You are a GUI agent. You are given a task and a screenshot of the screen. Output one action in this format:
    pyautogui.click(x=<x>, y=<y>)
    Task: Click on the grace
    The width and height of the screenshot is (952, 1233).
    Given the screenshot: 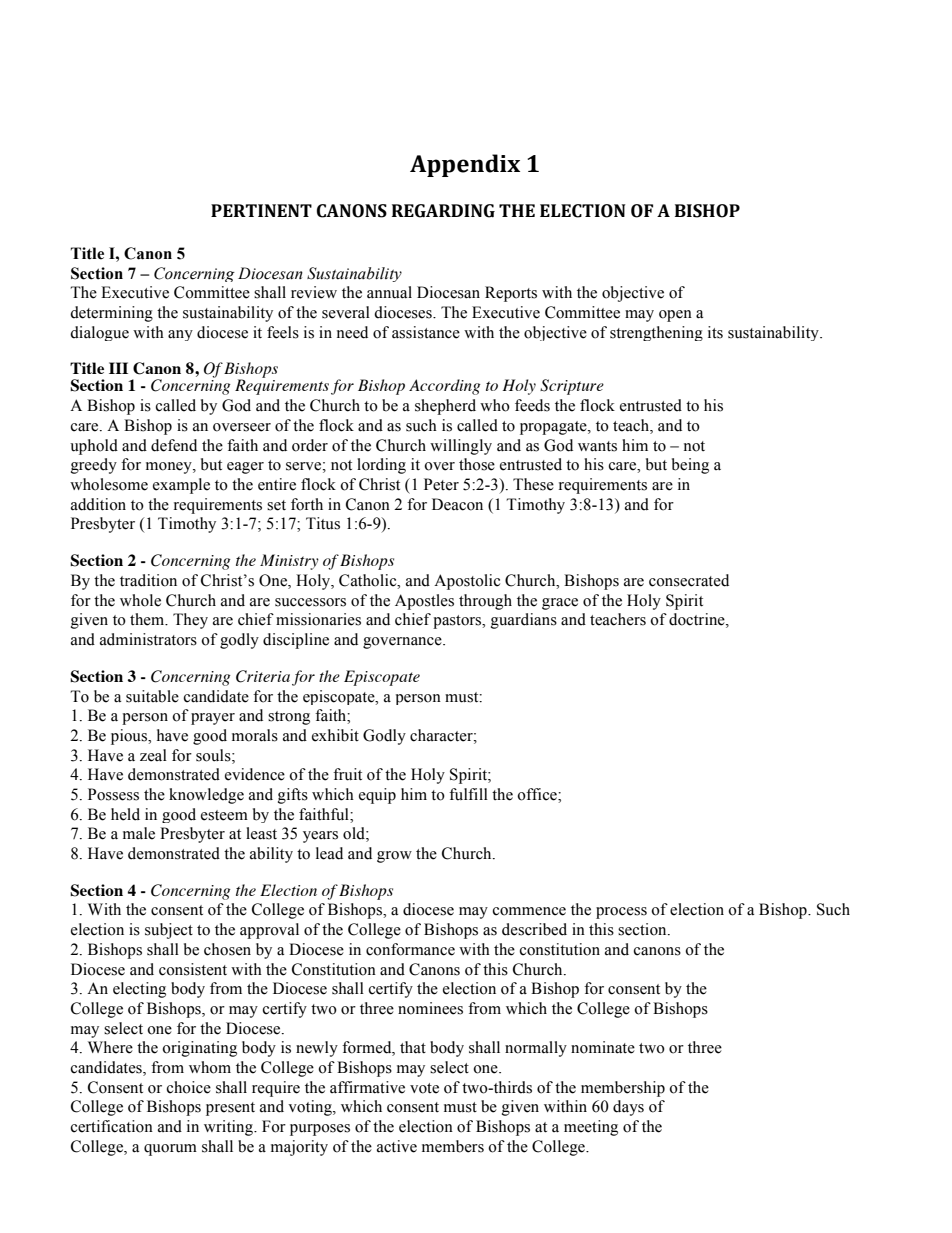 What is the action you would take?
    pyautogui.click(x=560, y=604)
